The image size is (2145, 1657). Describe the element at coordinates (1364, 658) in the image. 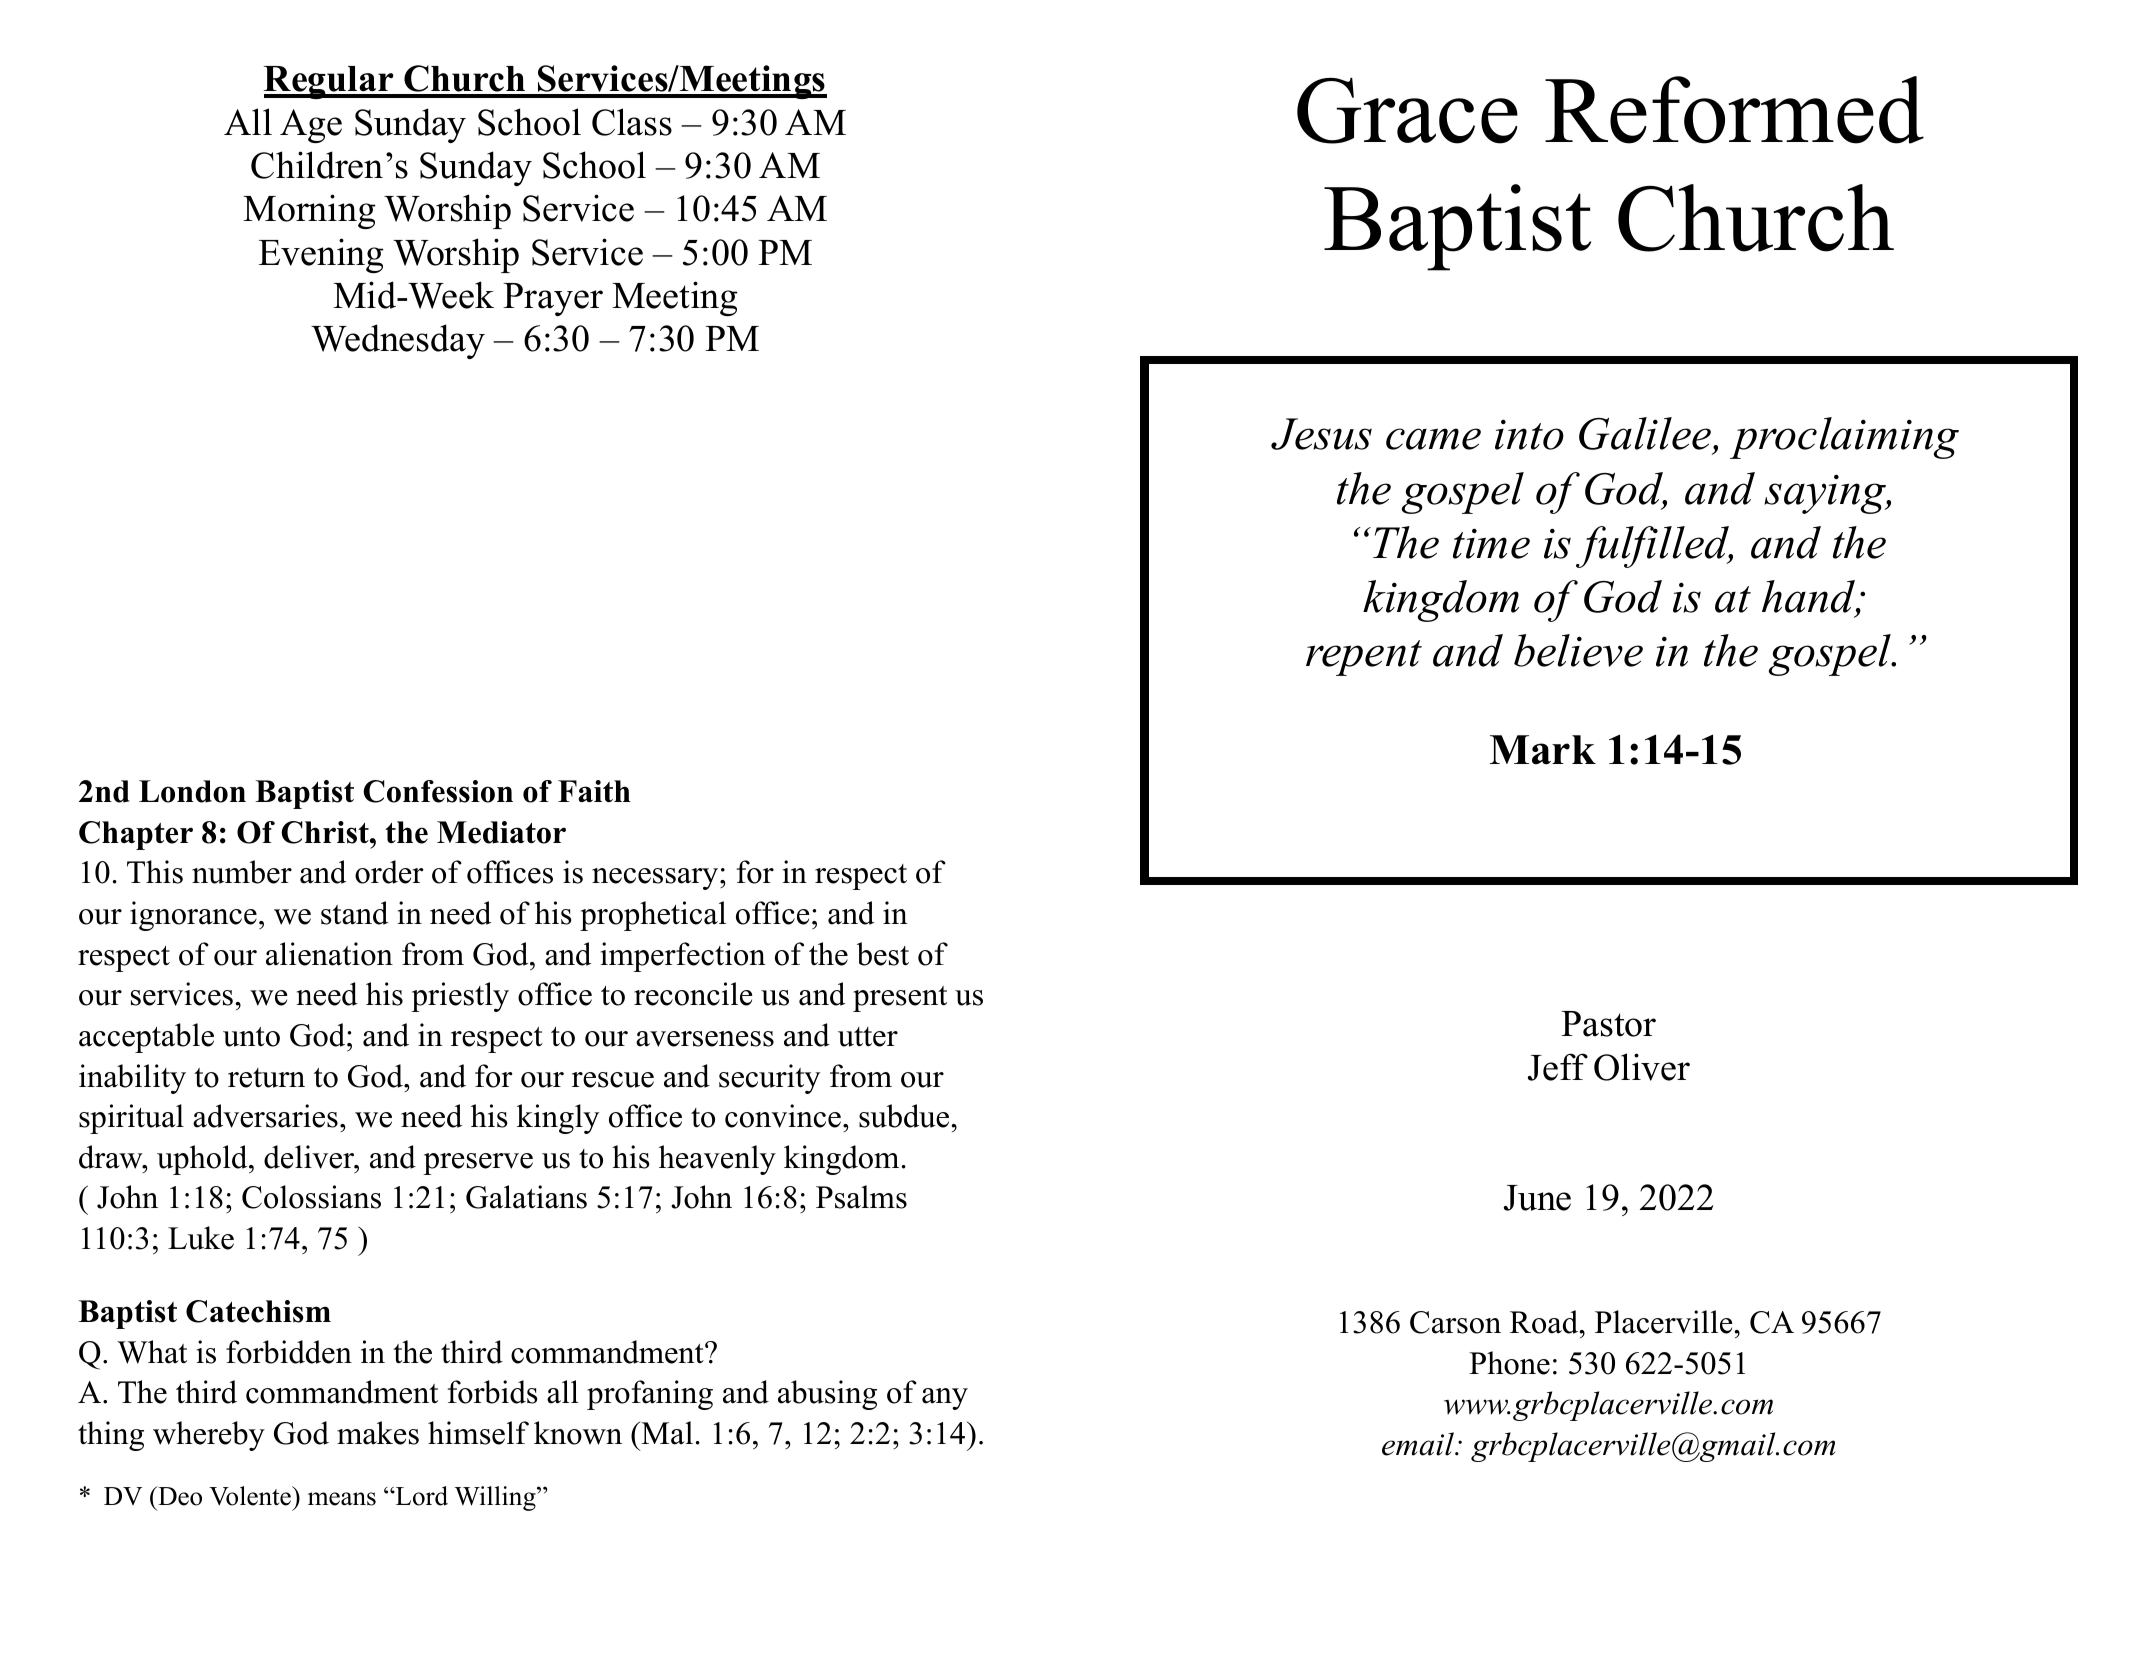

I see `repent` at that location.
